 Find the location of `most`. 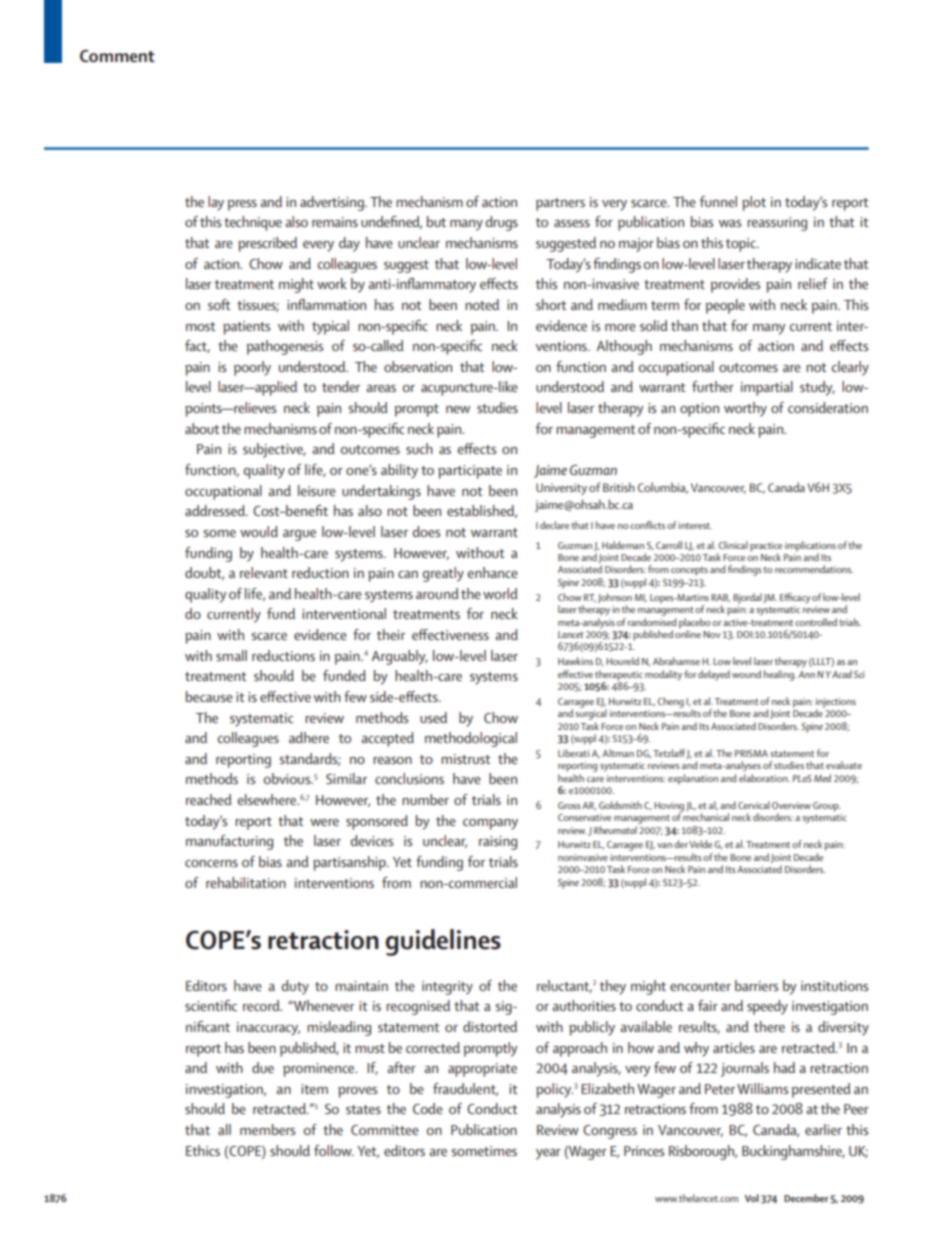

most is located at coordinates (200, 326).
